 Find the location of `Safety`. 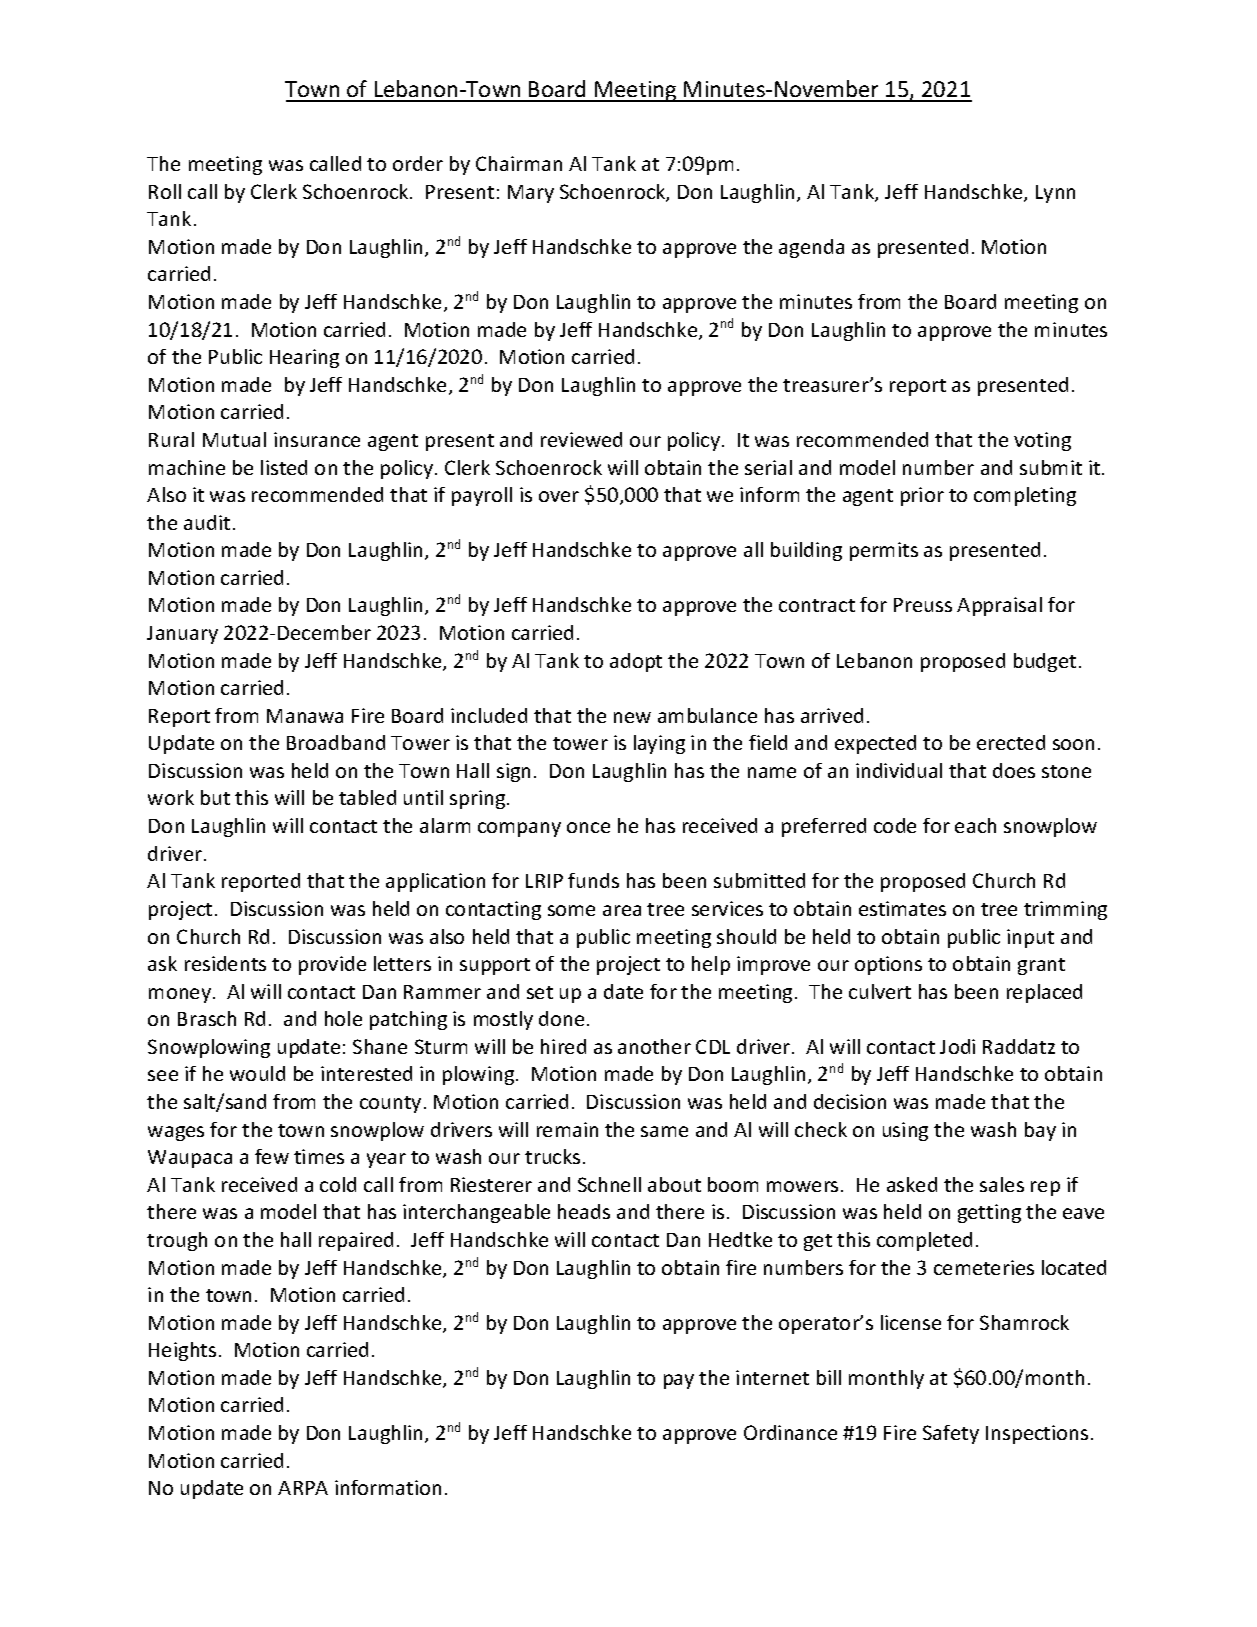

Safety is located at coordinates (951, 1434).
